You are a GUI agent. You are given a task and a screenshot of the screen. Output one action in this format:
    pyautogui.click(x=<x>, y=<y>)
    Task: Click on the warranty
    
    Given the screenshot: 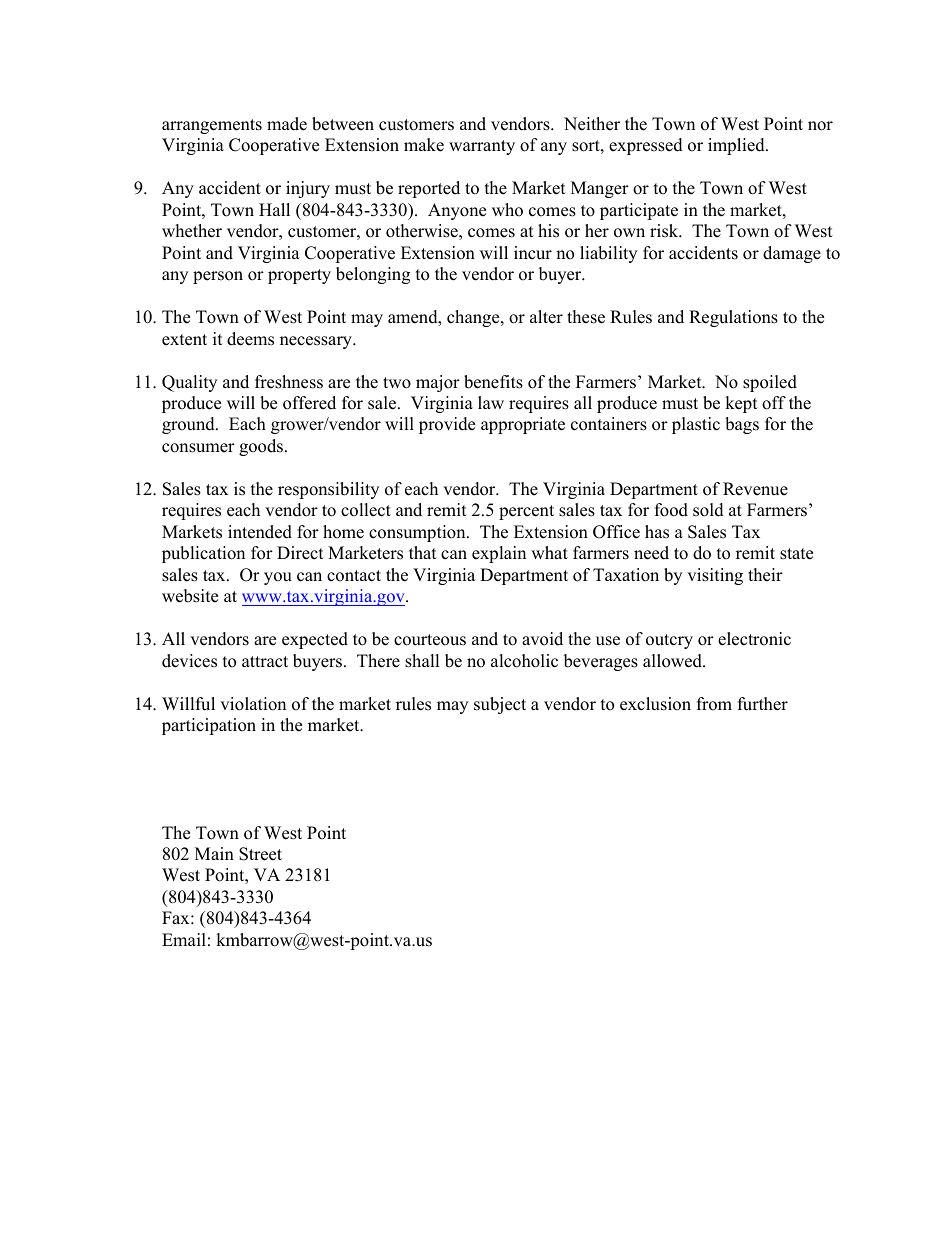 What is the action you would take?
    pyautogui.click(x=482, y=147)
